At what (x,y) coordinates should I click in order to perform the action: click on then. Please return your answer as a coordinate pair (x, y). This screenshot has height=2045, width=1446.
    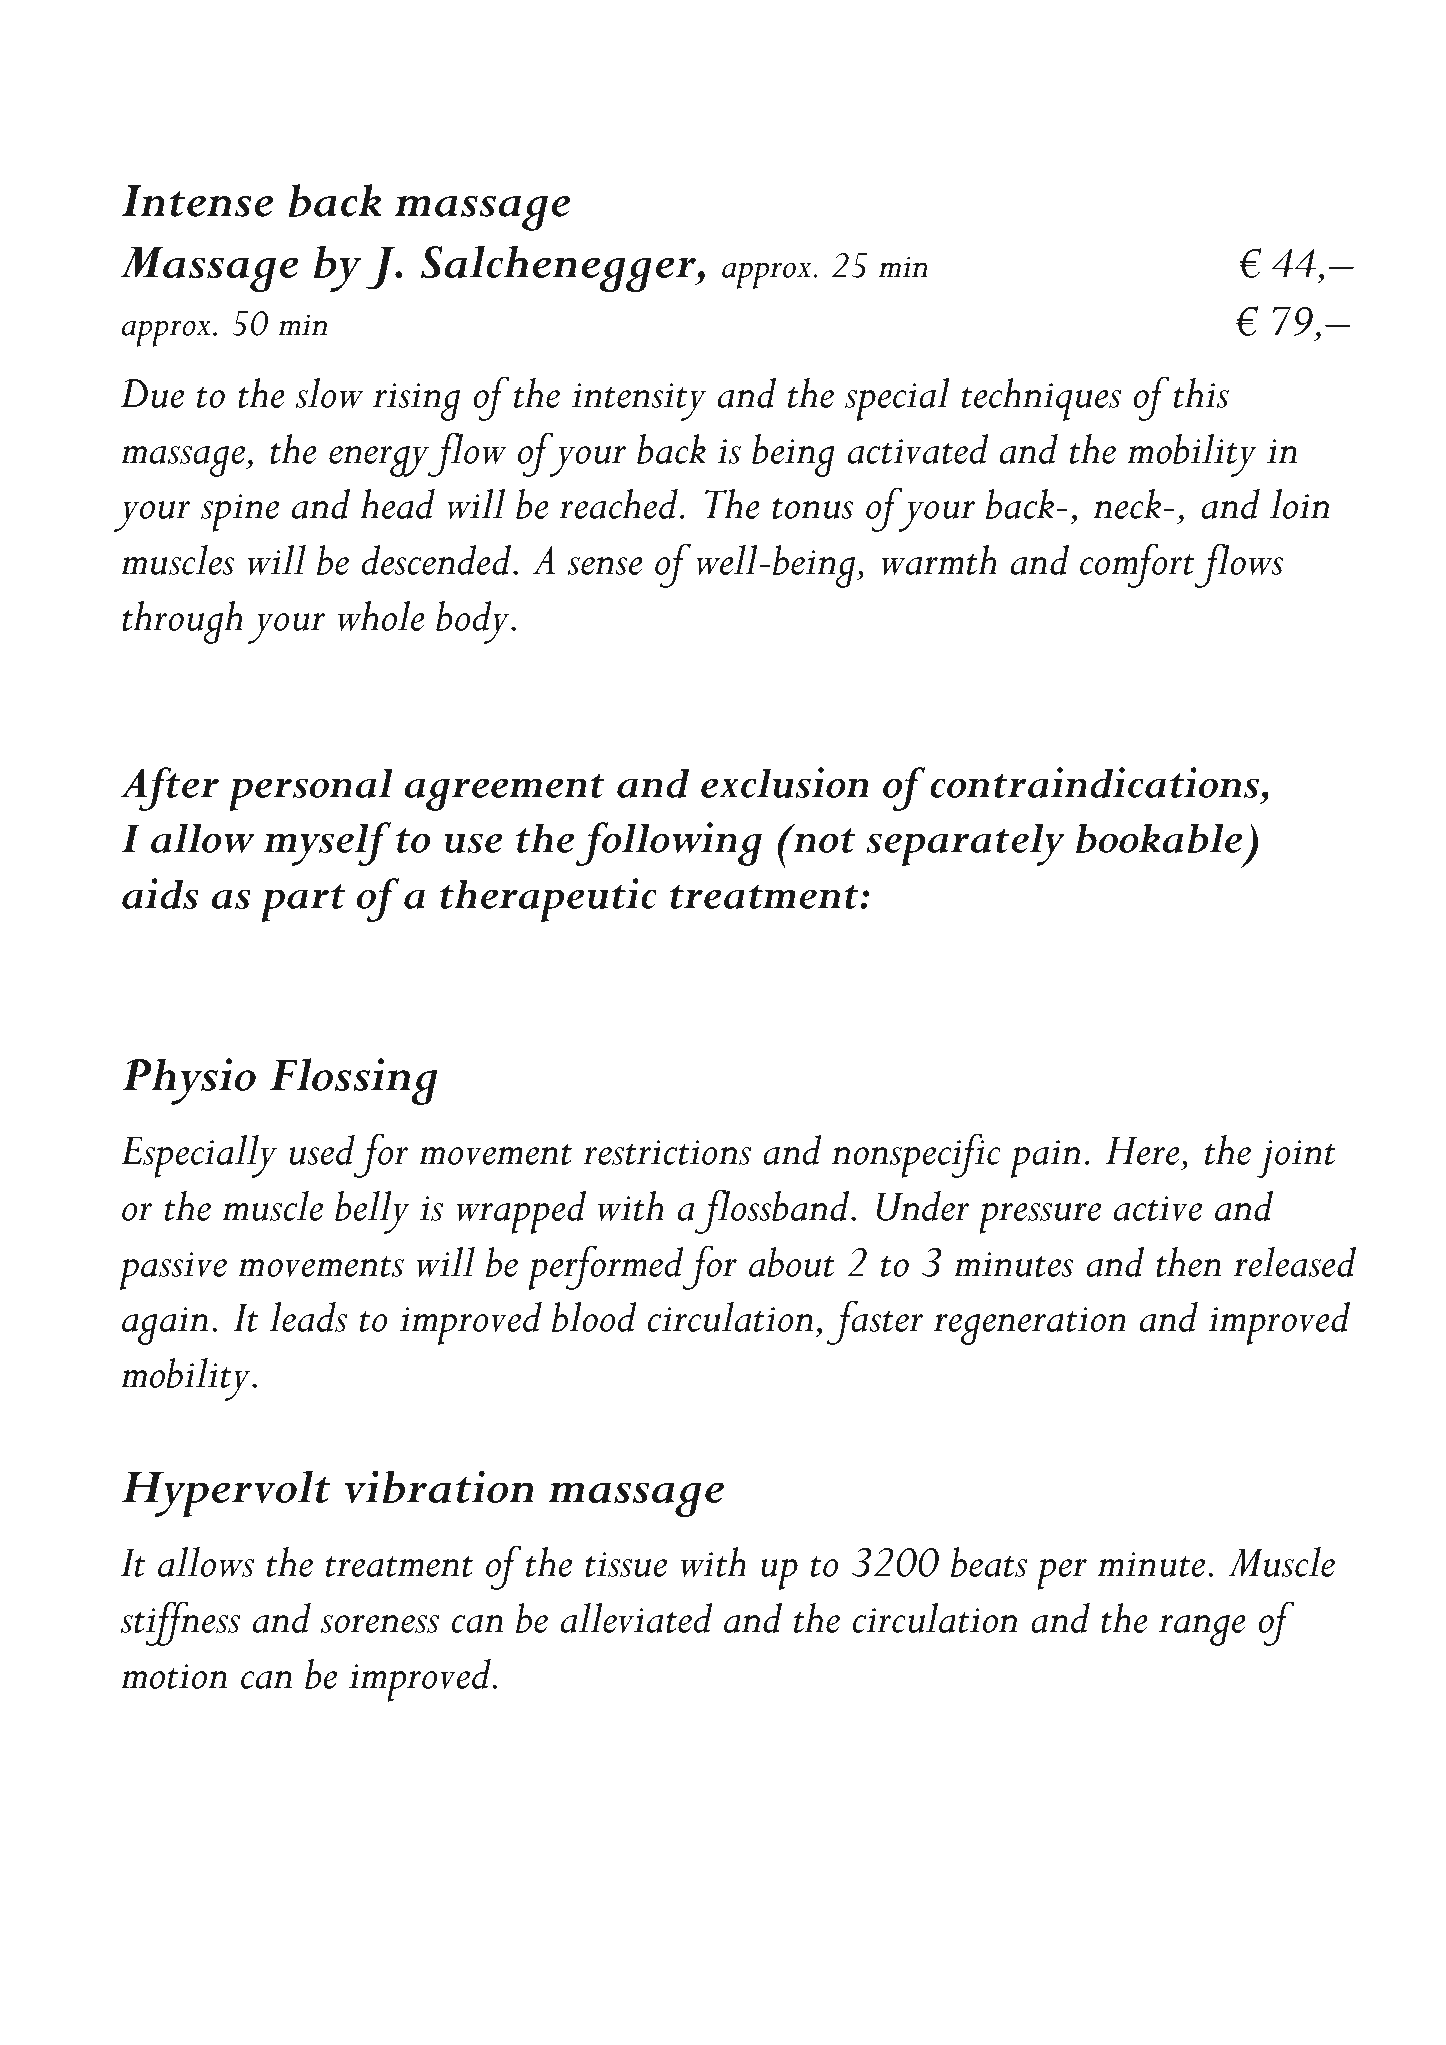
    Looking at the image, I should click on (1188, 1262).
